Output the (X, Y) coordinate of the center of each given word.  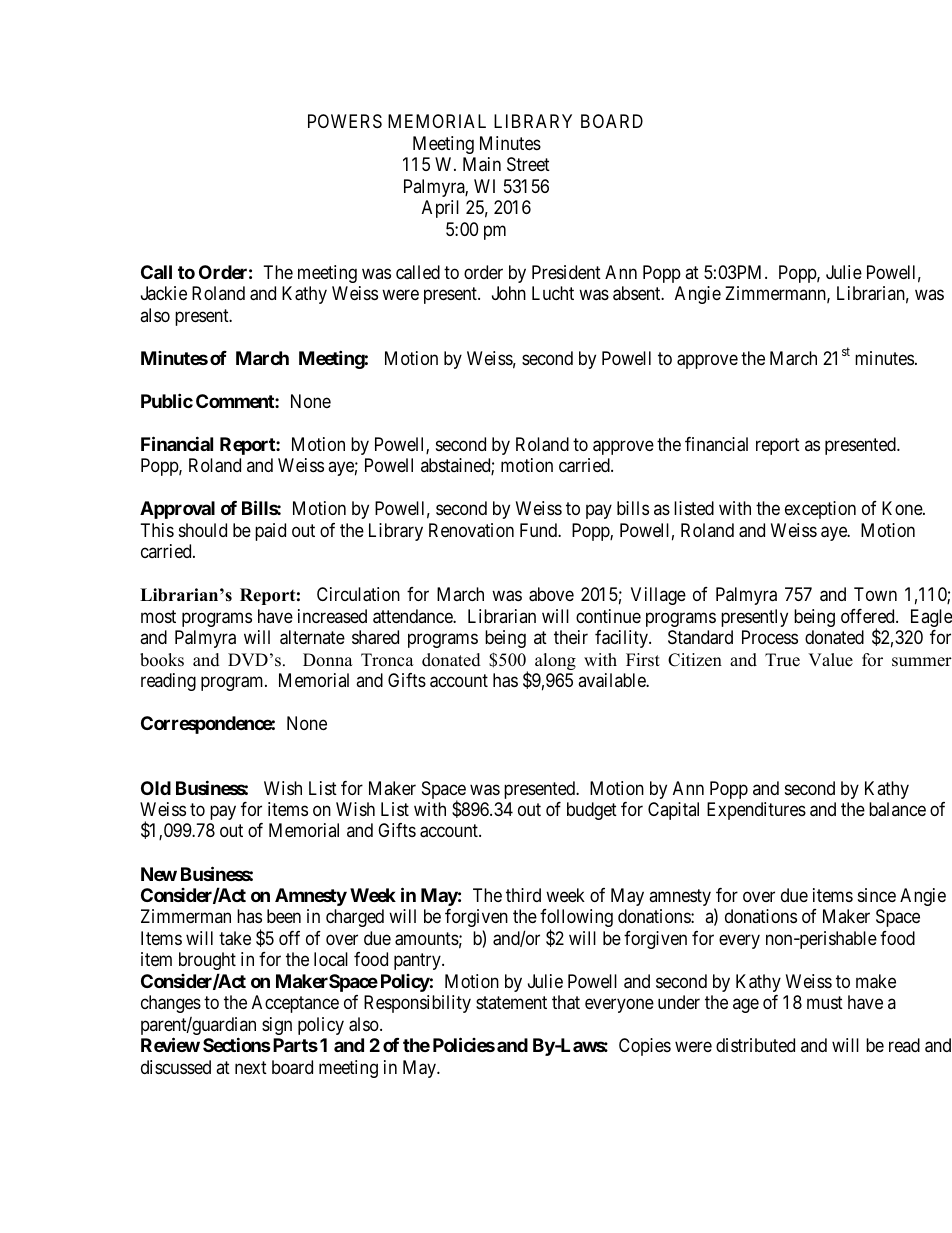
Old (156, 788)
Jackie (164, 293)
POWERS (345, 121)
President (566, 272)
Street (528, 164)
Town (875, 594)
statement (511, 1003)
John (509, 293)
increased (332, 616)
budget (592, 811)
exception (820, 510)
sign (277, 1026)
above (551, 594)
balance (897, 809)
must (825, 1003)
